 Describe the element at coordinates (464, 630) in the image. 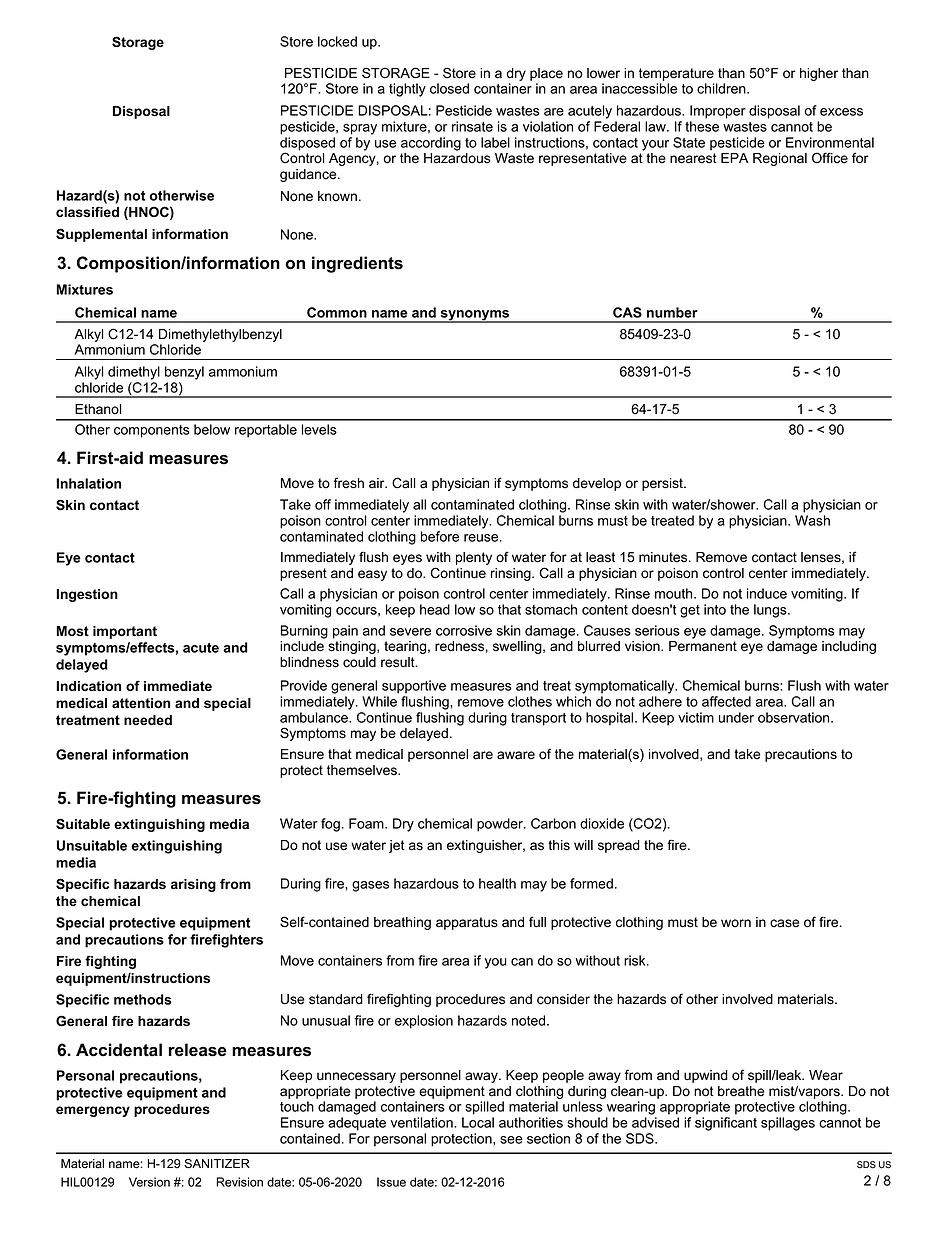

I see `corrosive` at that location.
